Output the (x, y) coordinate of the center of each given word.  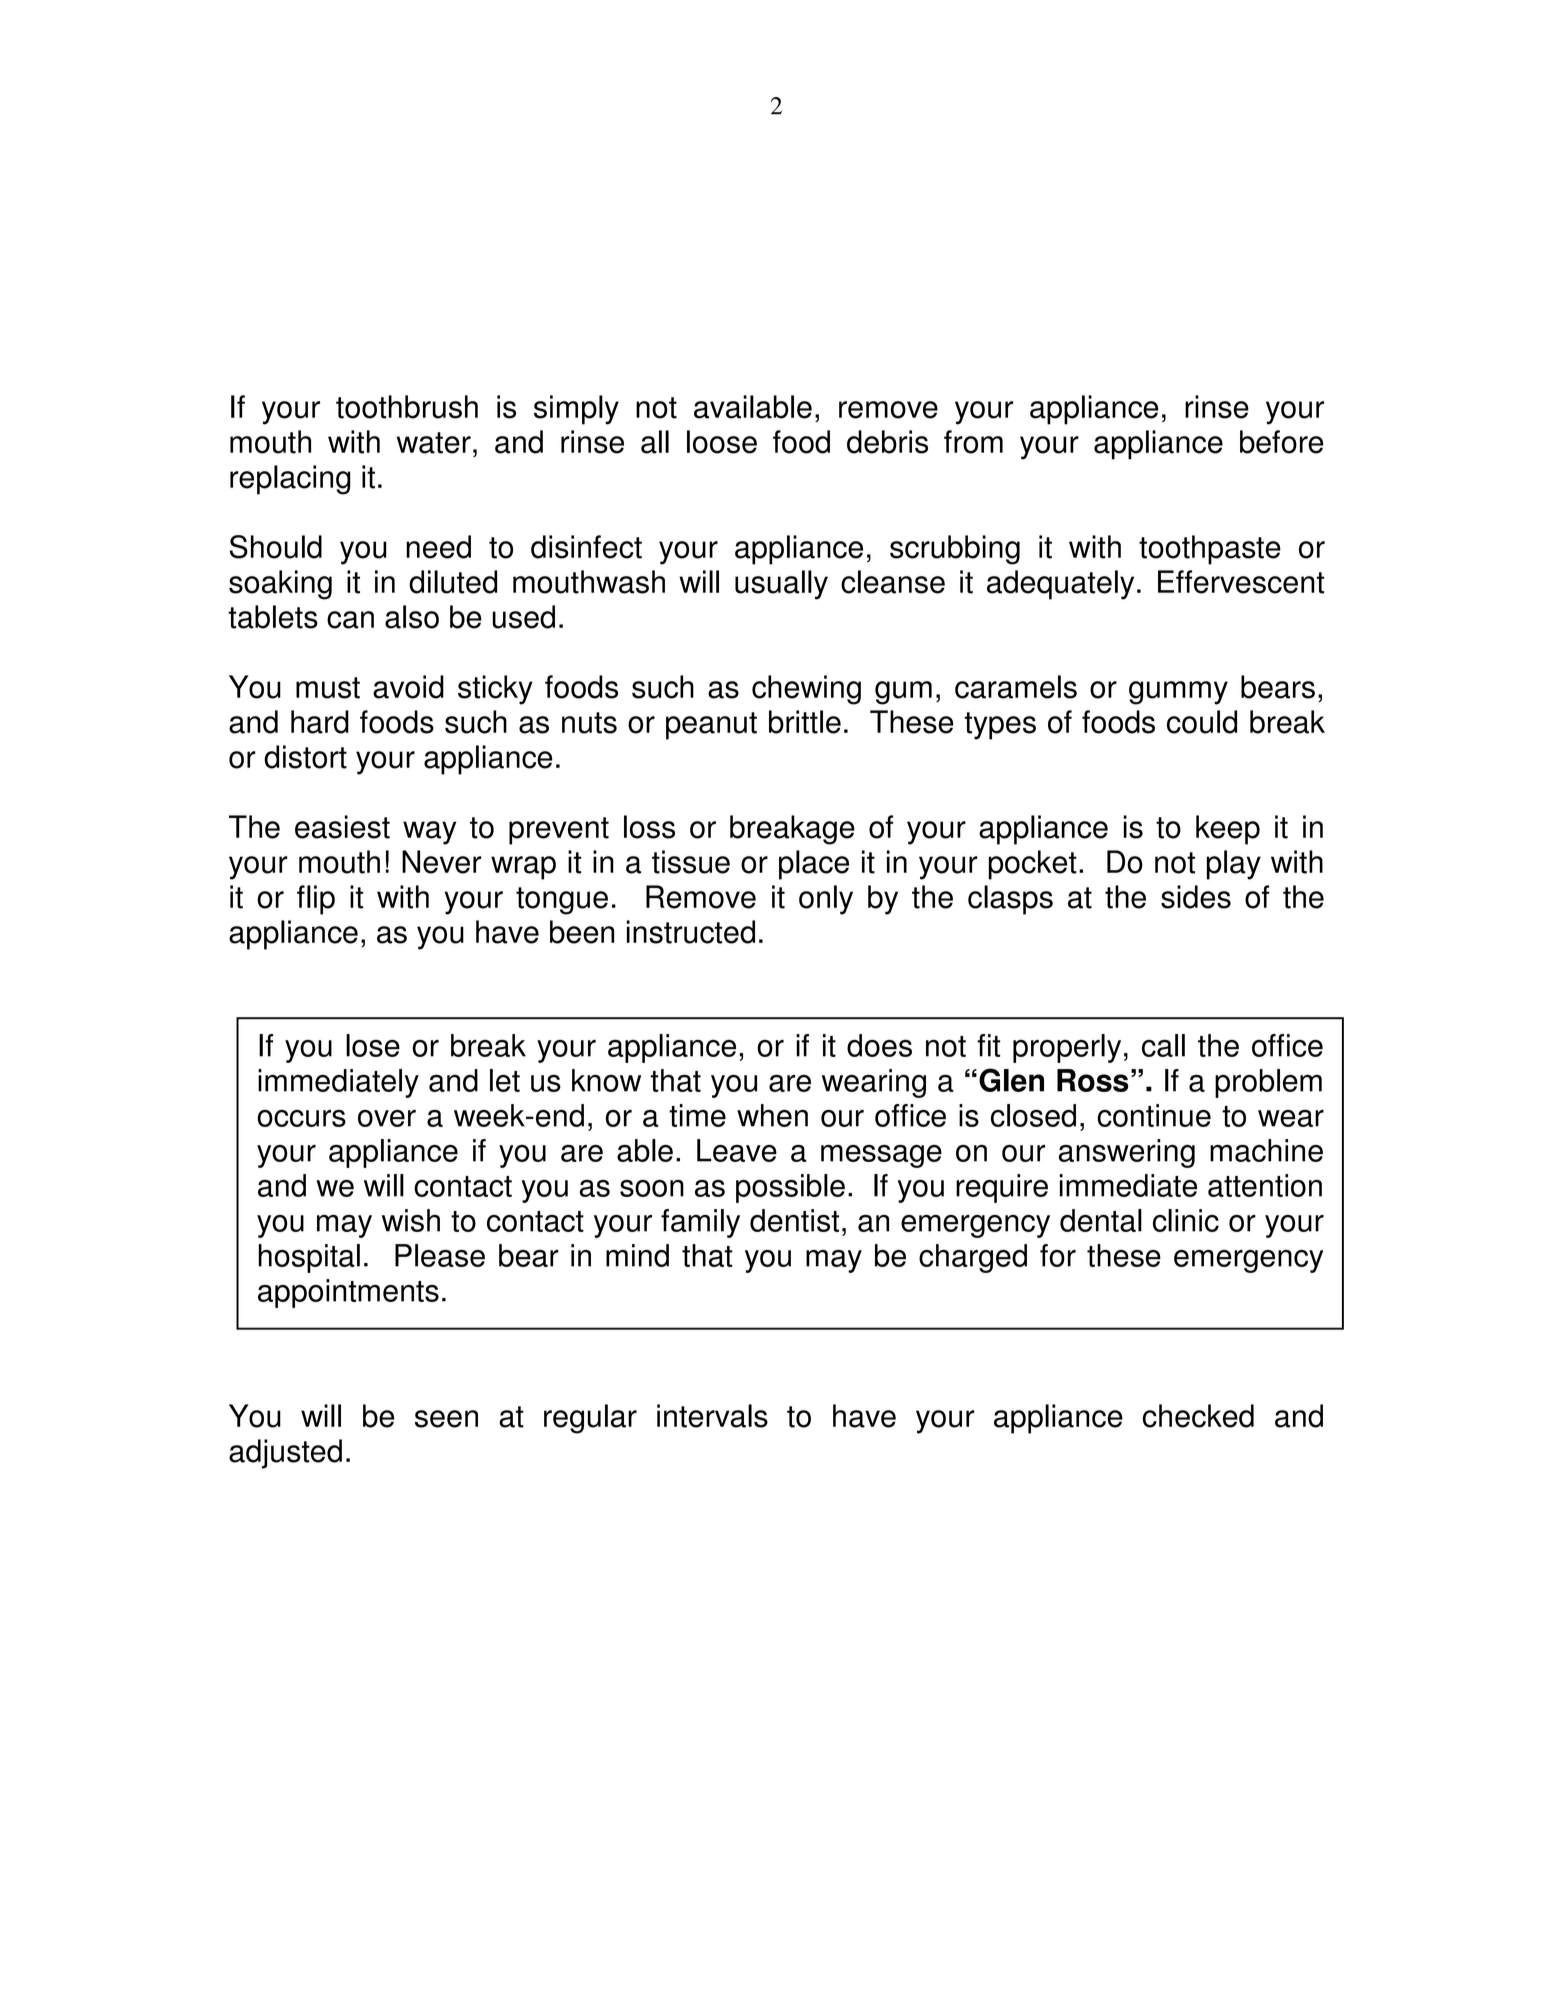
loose (722, 442)
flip (316, 900)
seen (446, 1419)
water (434, 443)
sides (1196, 897)
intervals (712, 1416)
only (826, 900)
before (1282, 442)
